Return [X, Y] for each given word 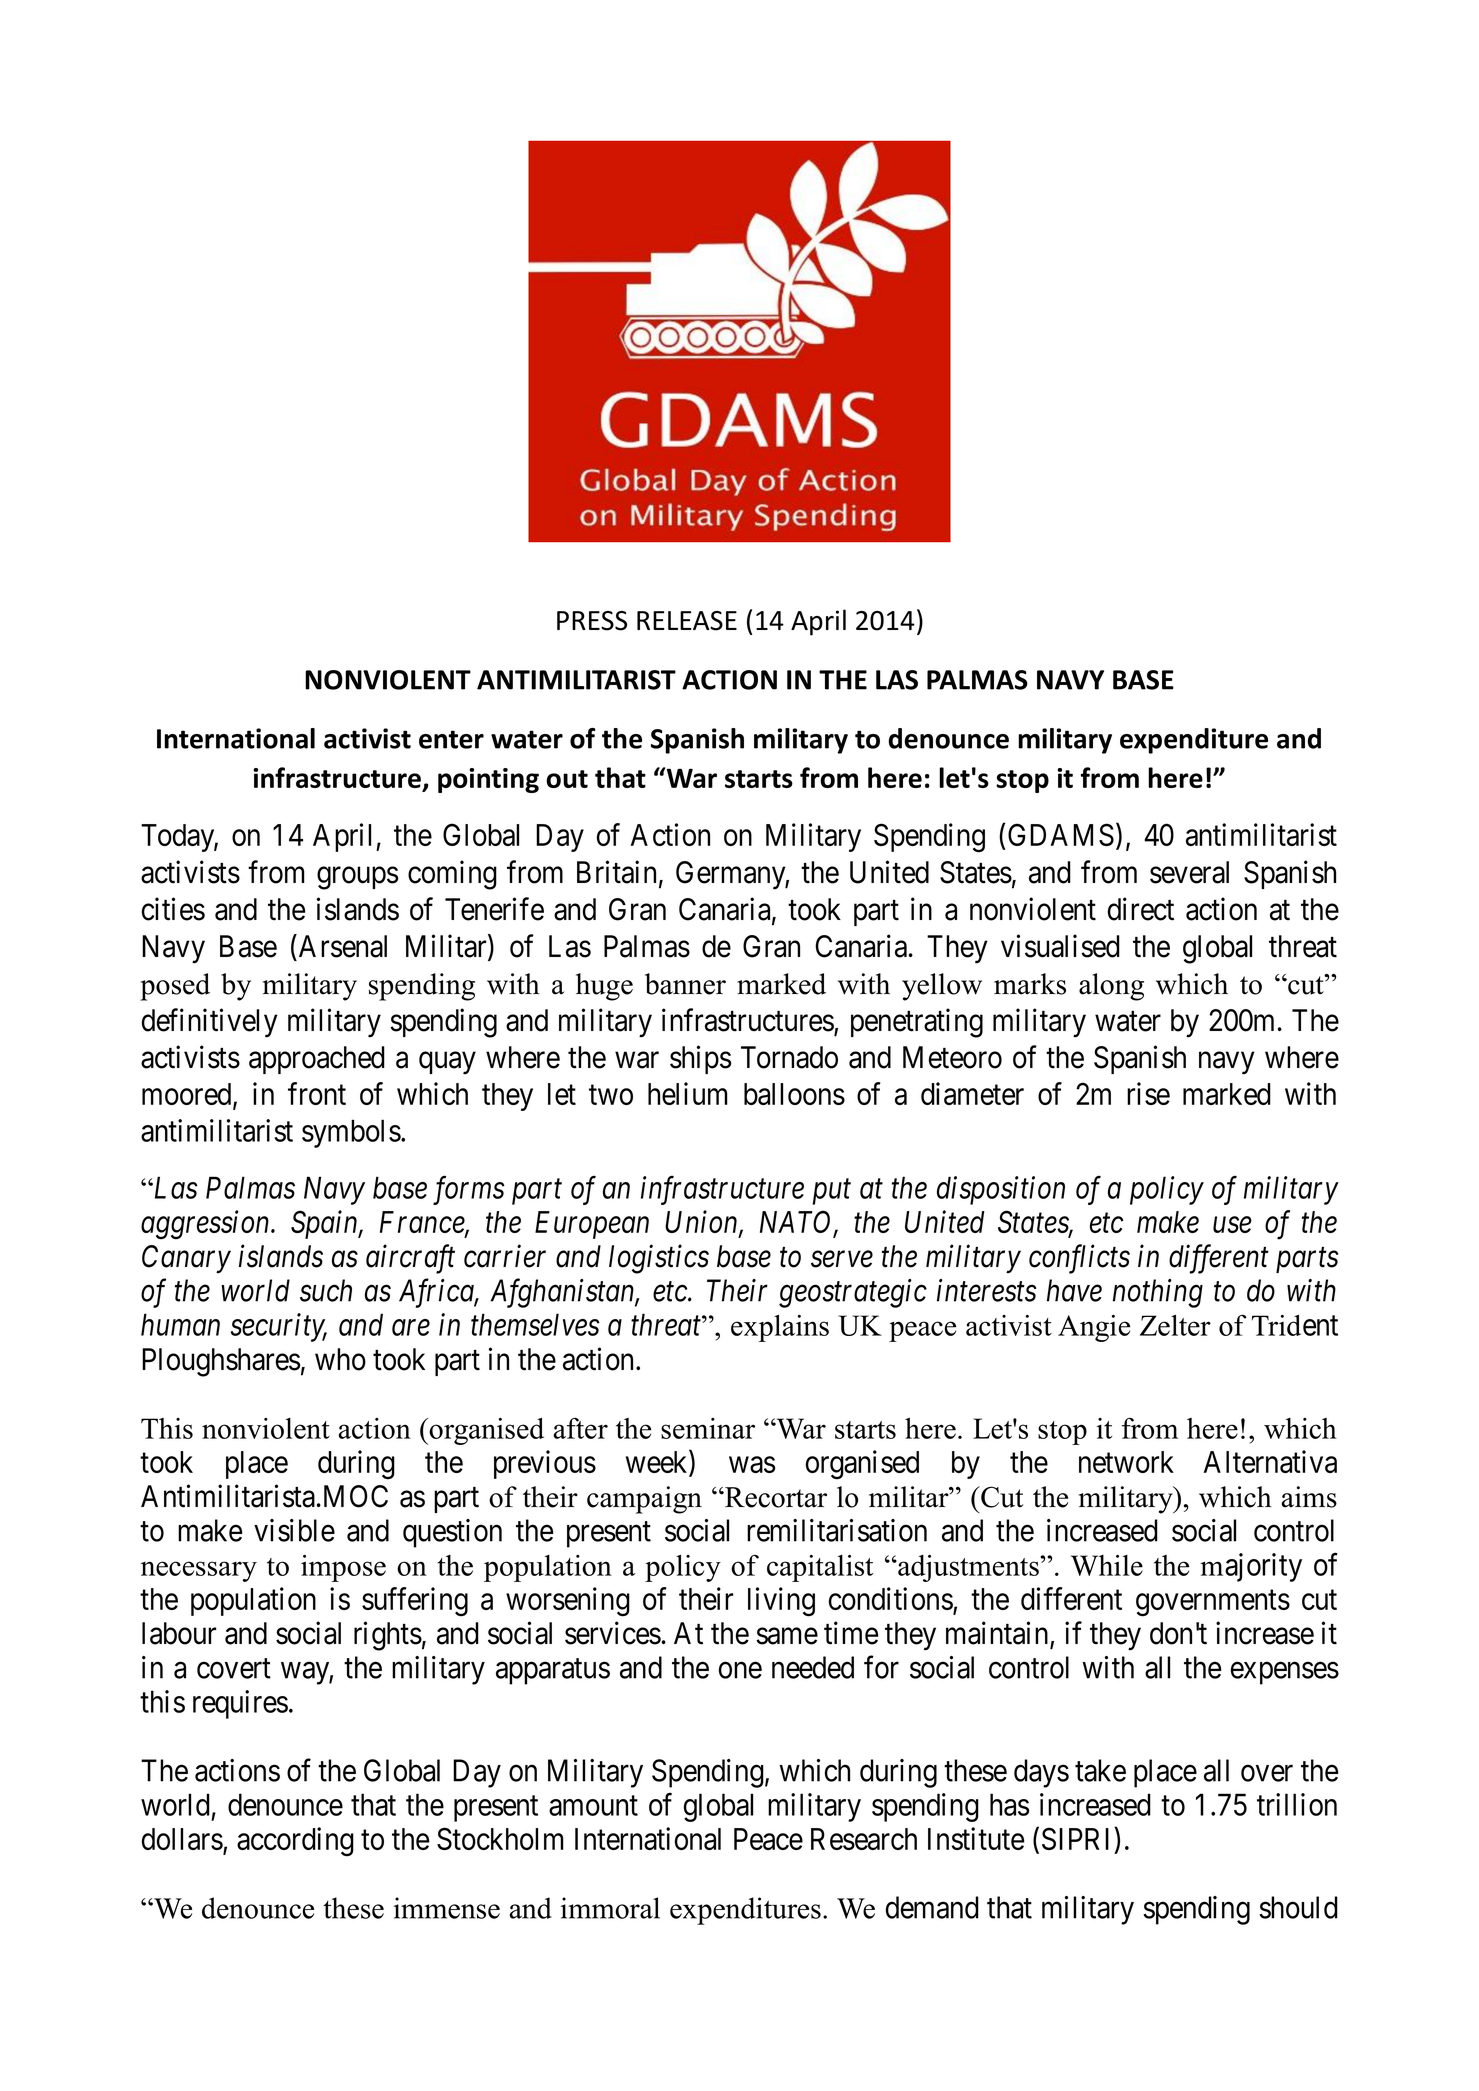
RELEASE [687, 621]
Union [702, 1223]
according [295, 1841]
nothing [1158, 1293]
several [1189, 872]
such [326, 1290]
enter [451, 739]
